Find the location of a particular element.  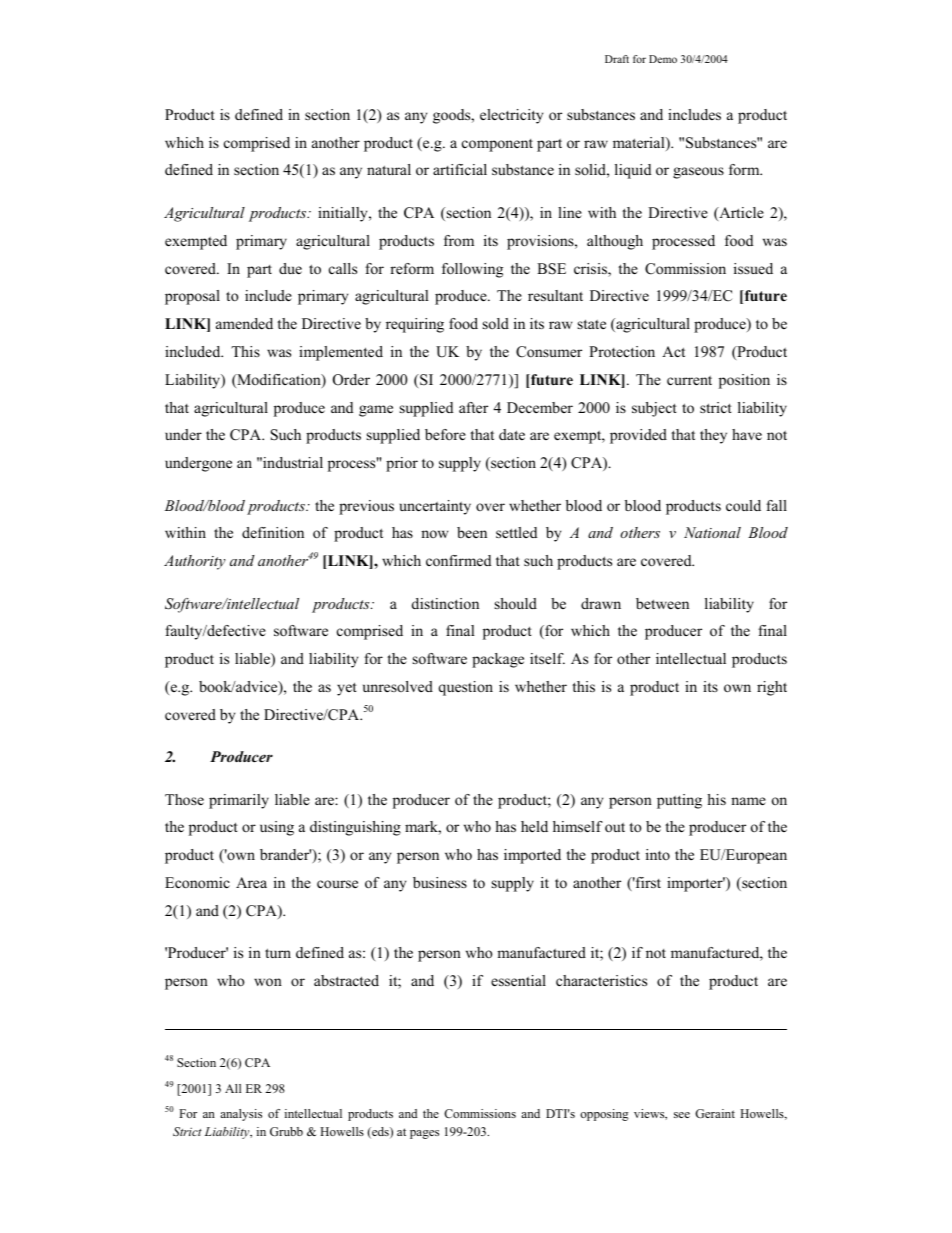

pages is located at coordinates (424, 1134).
